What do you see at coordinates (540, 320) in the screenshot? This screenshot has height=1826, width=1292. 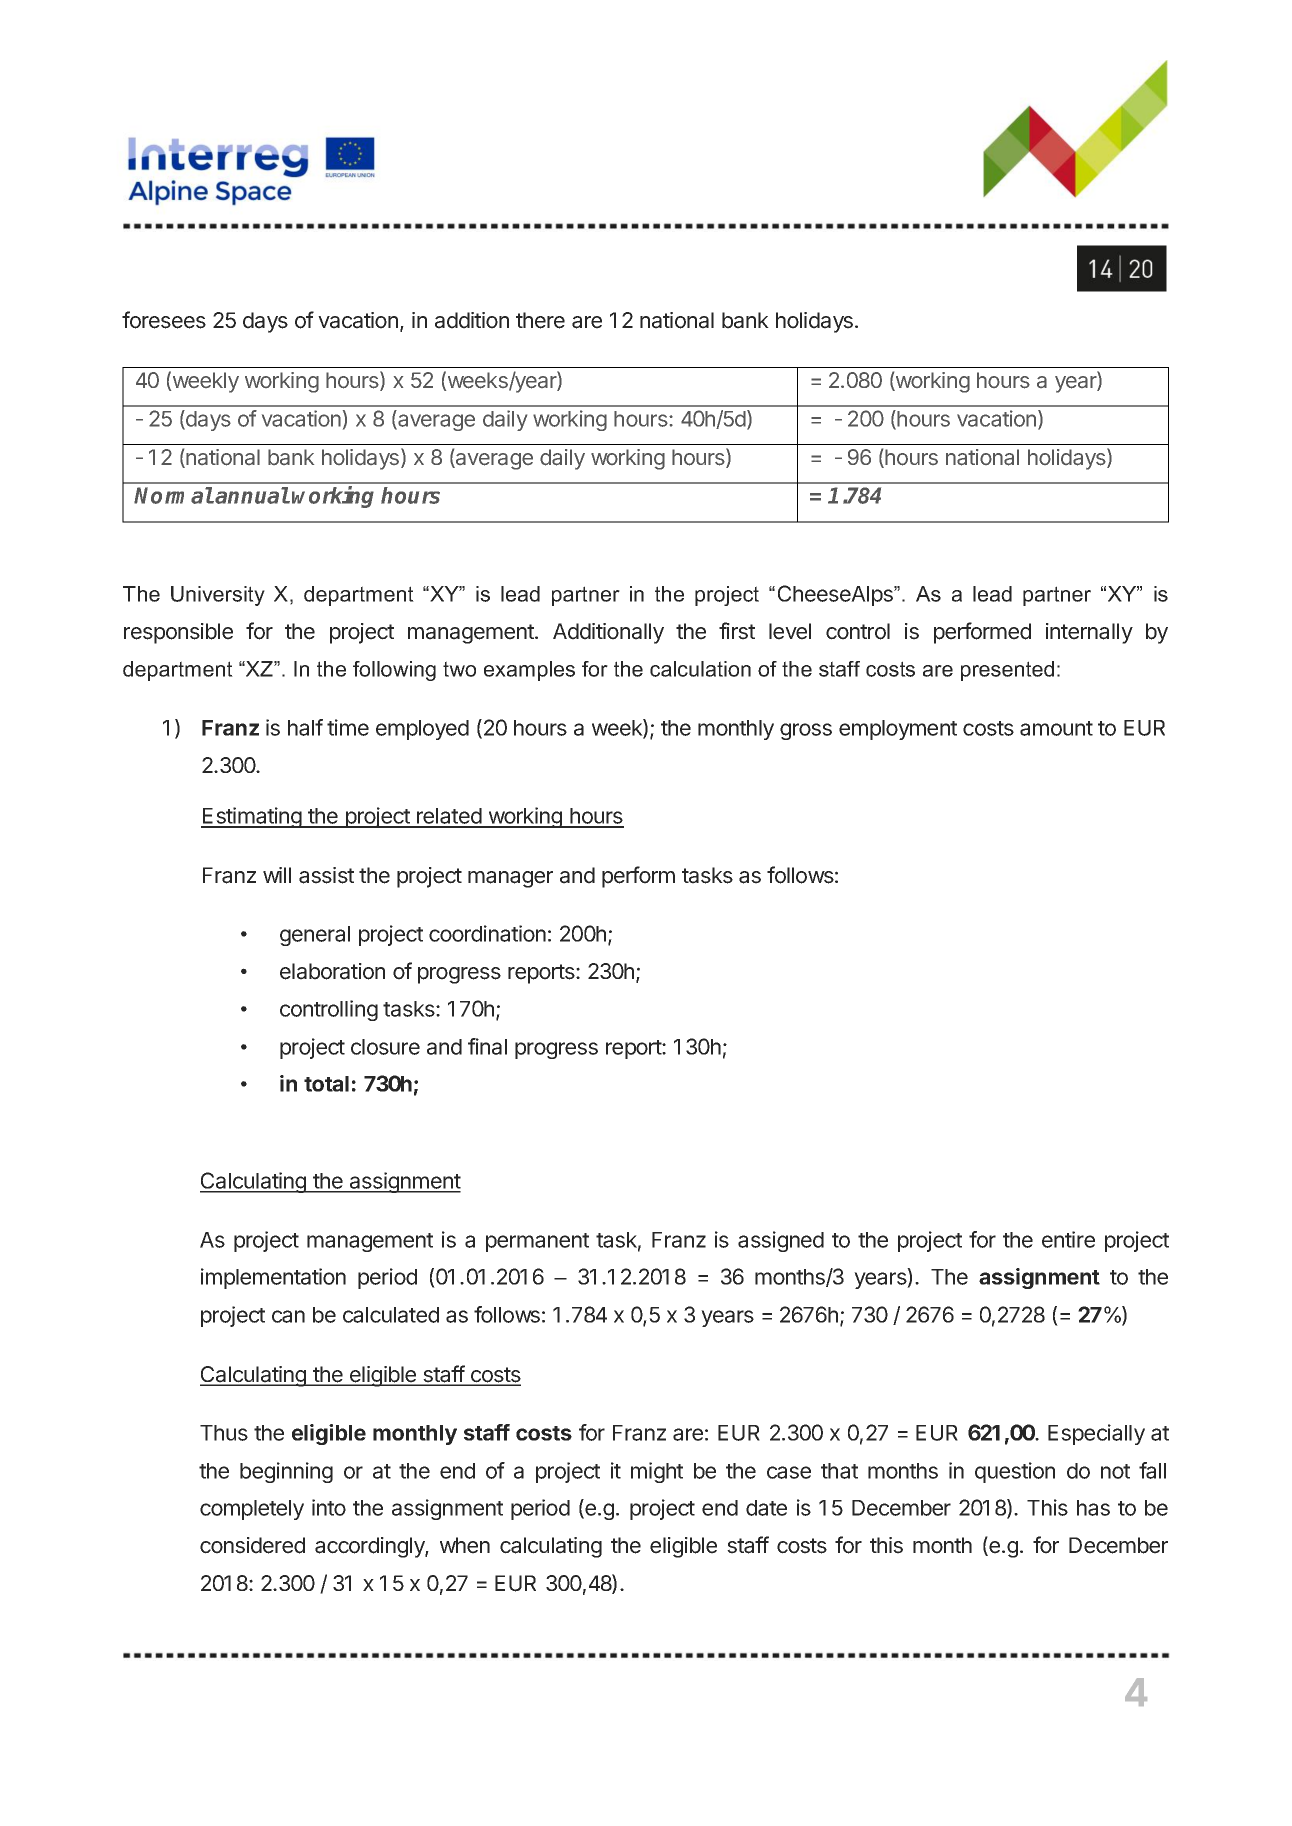 I see `there` at bounding box center [540, 320].
